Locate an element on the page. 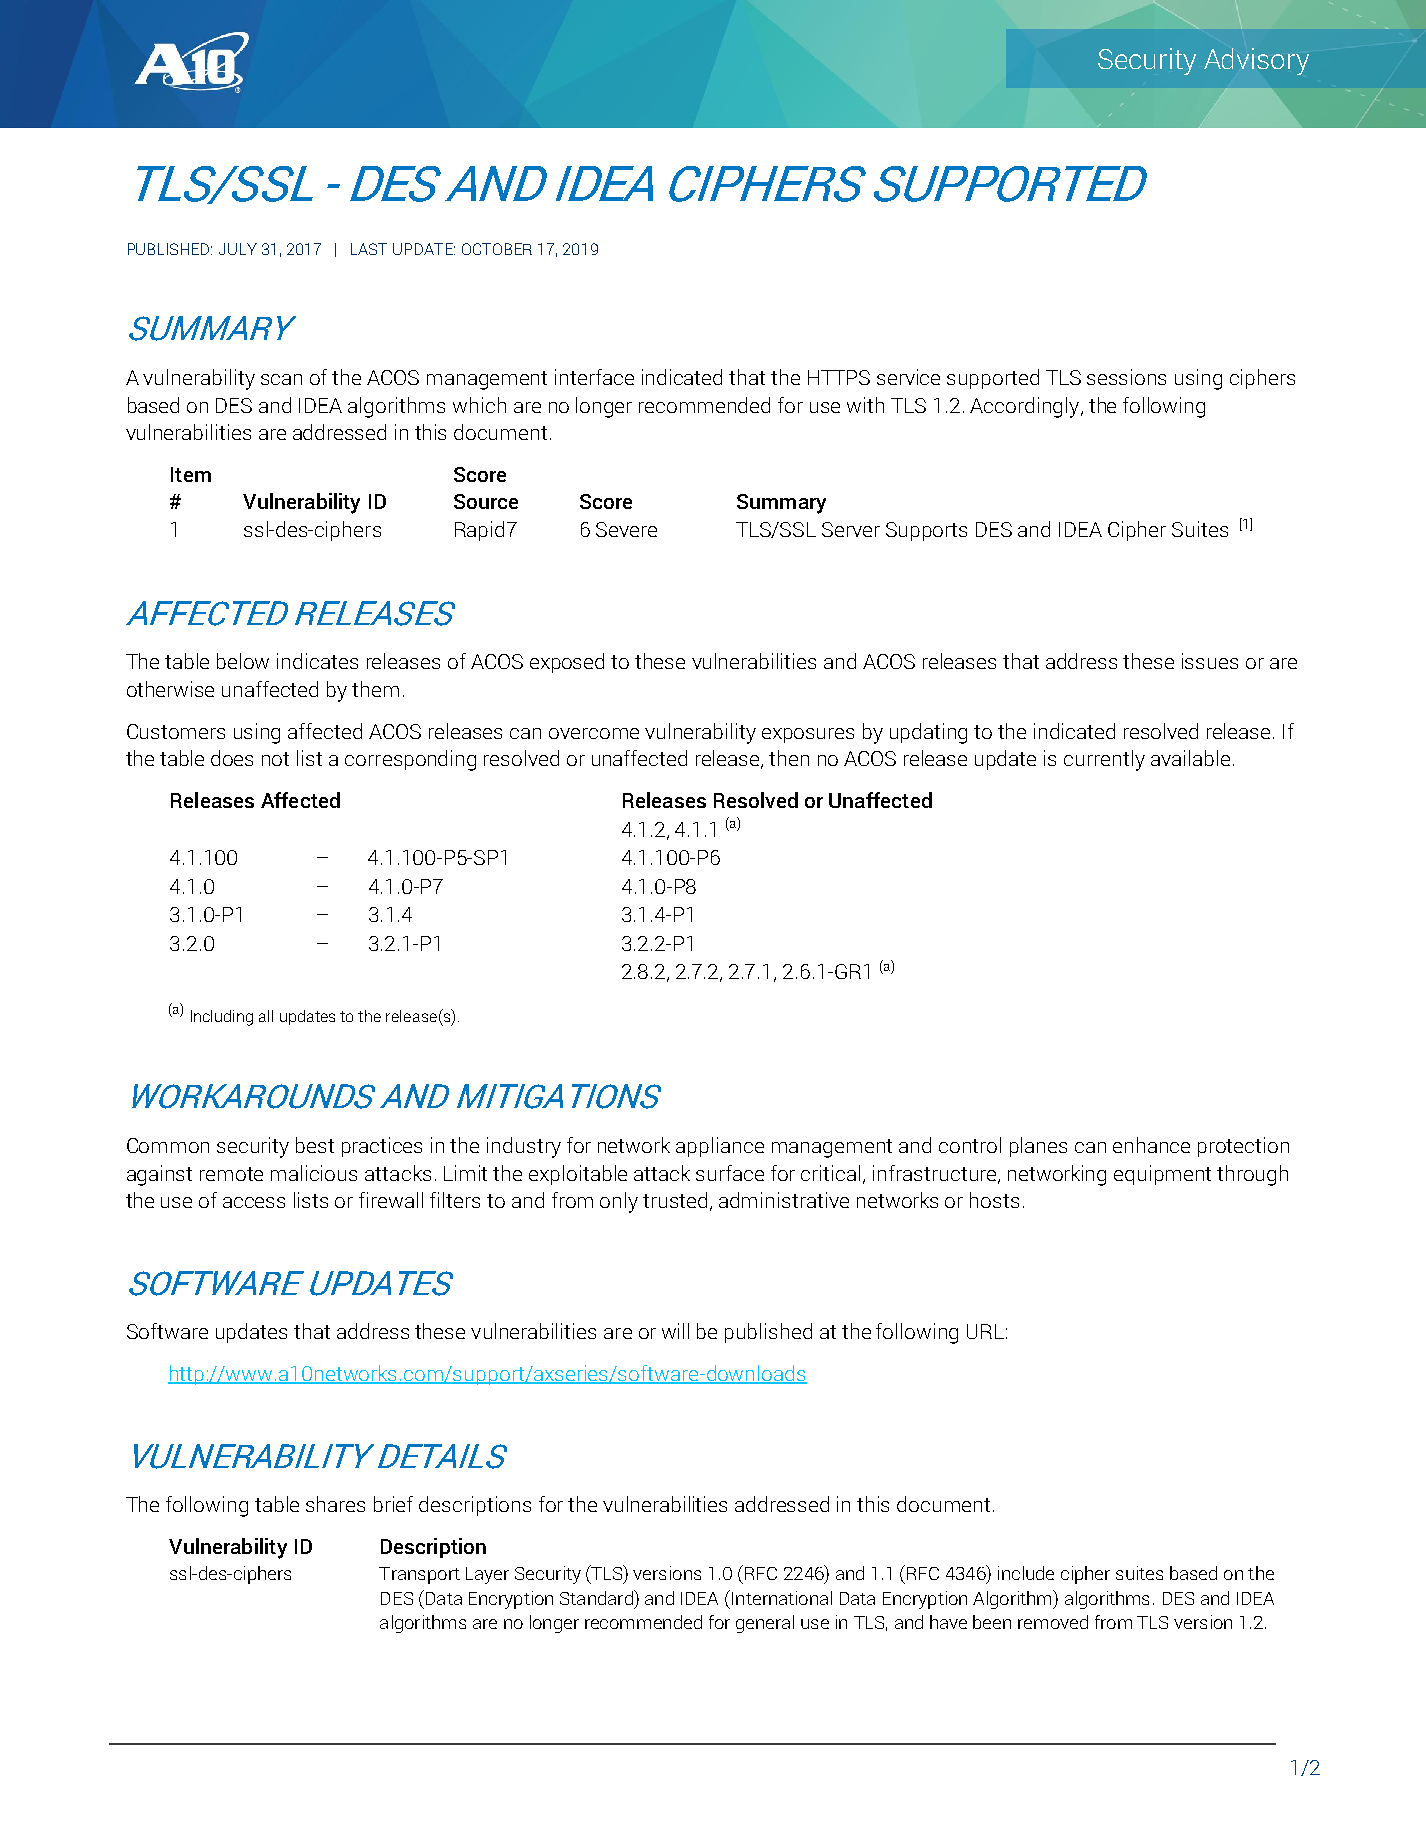 The width and height of the page is (1426, 1845). currently is located at coordinates (1104, 760).
